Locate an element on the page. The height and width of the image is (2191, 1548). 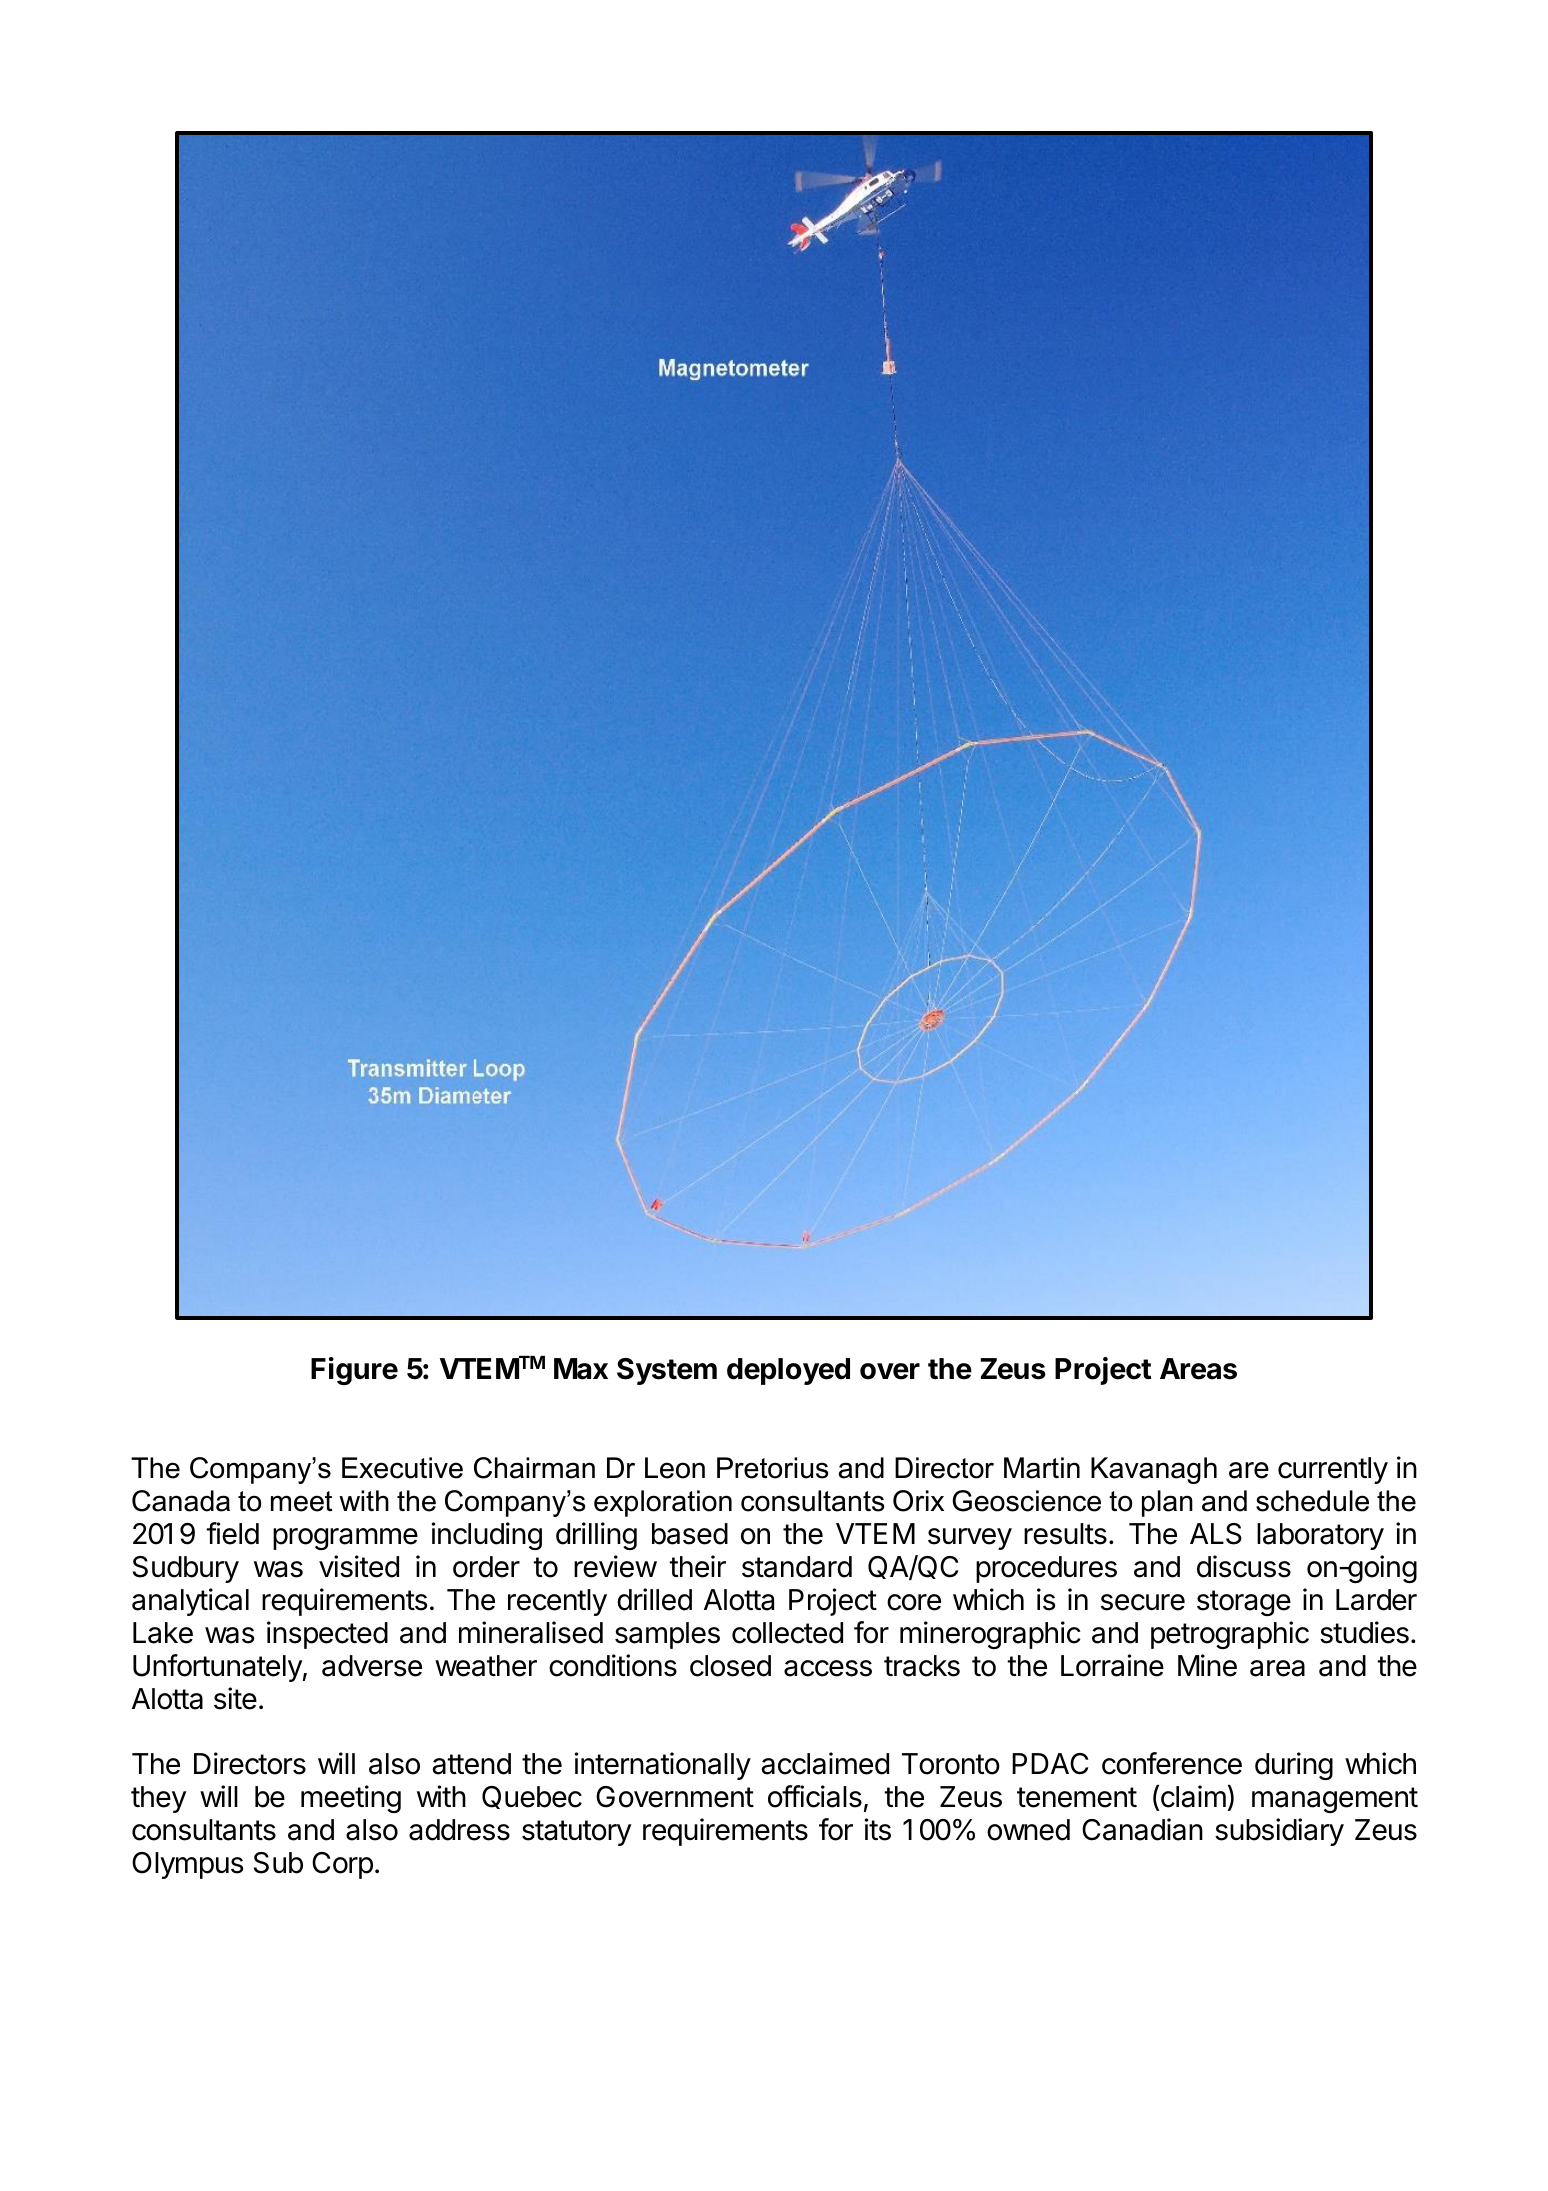
Figure is located at coordinates (354, 1371).
